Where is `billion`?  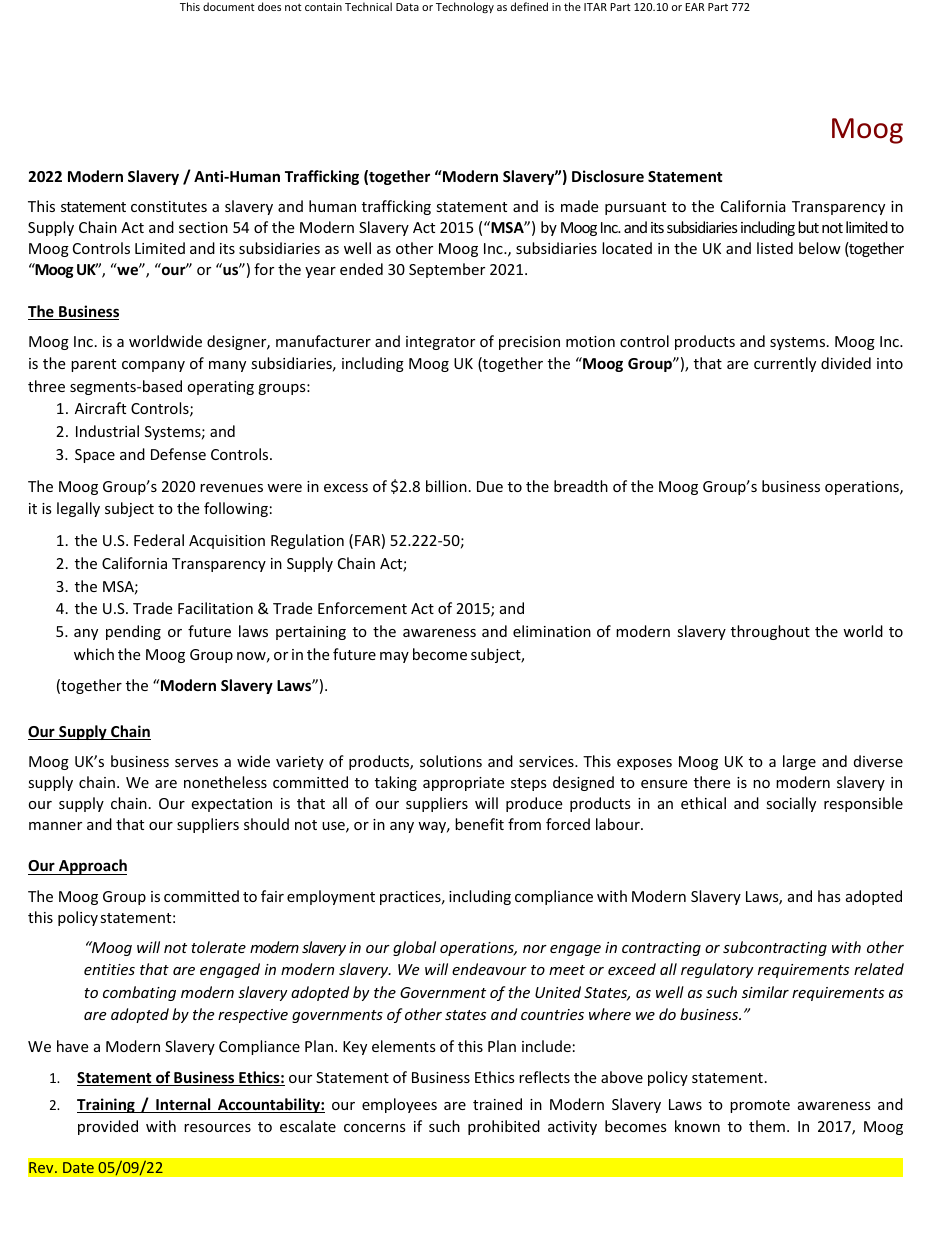 billion is located at coordinates (446, 486).
